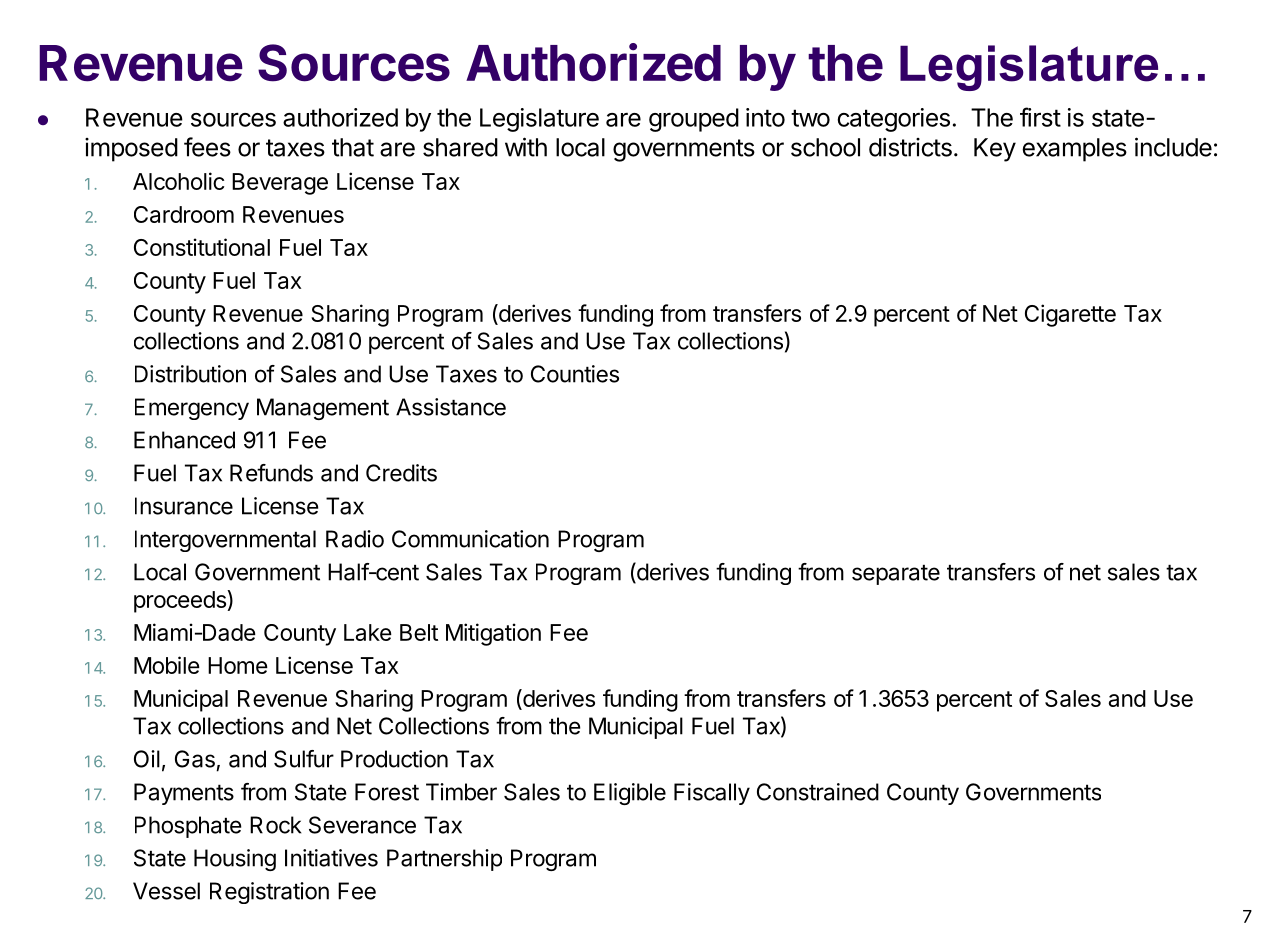 This document has height=952, width=1270. I want to click on separate, so click(896, 575).
